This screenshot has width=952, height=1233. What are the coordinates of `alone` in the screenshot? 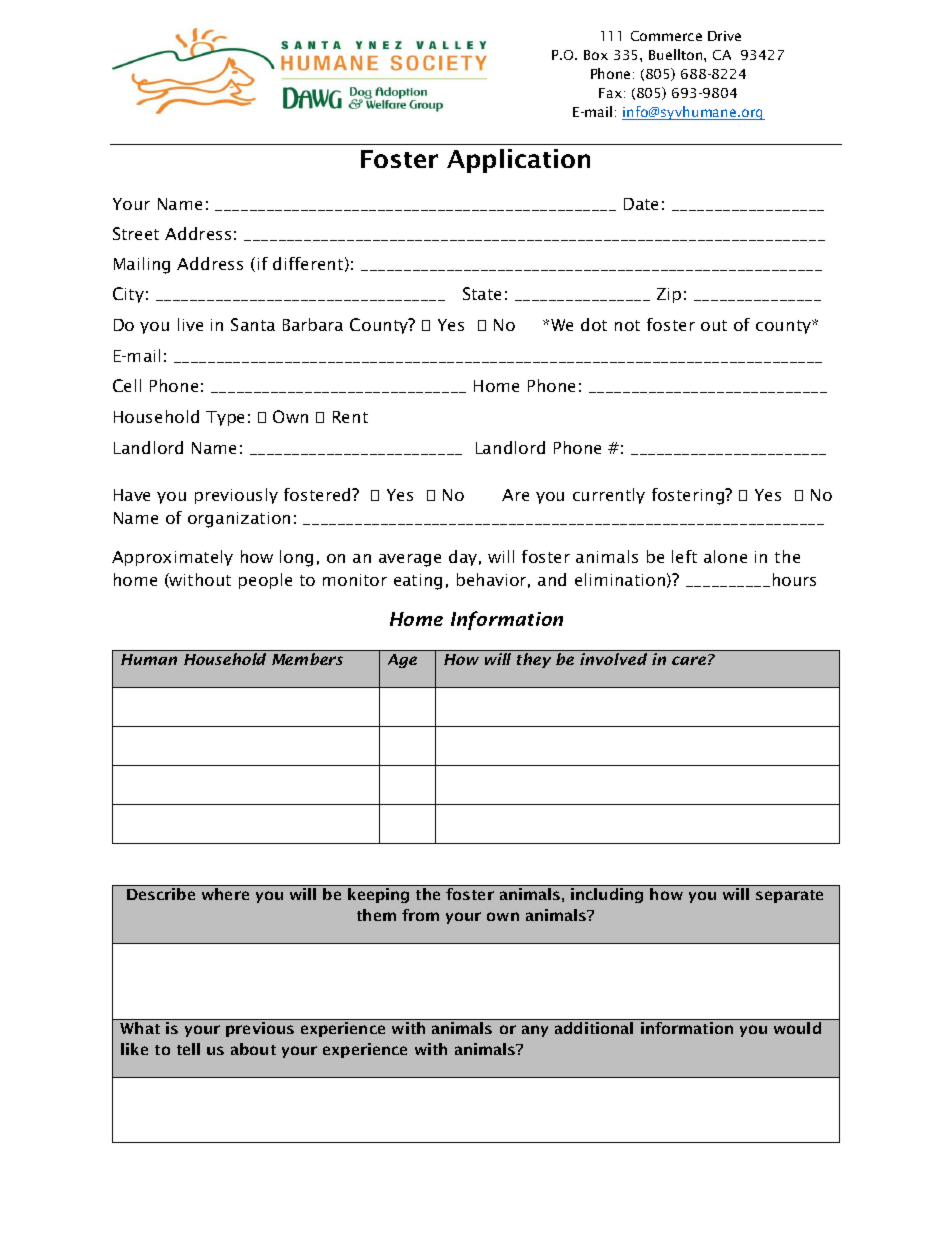 It's located at (725, 556).
